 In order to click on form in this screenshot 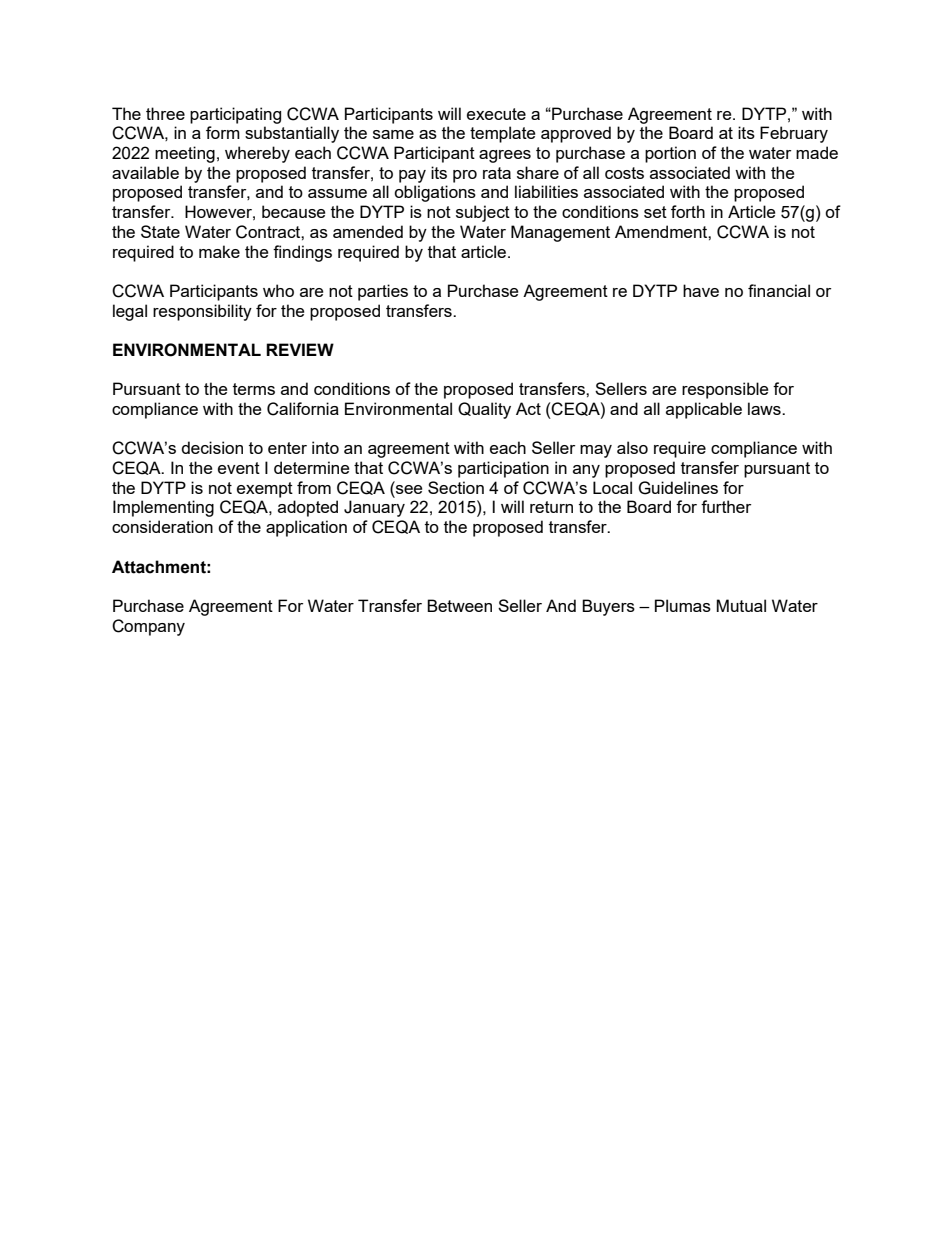, I will do `click(223, 132)`.
